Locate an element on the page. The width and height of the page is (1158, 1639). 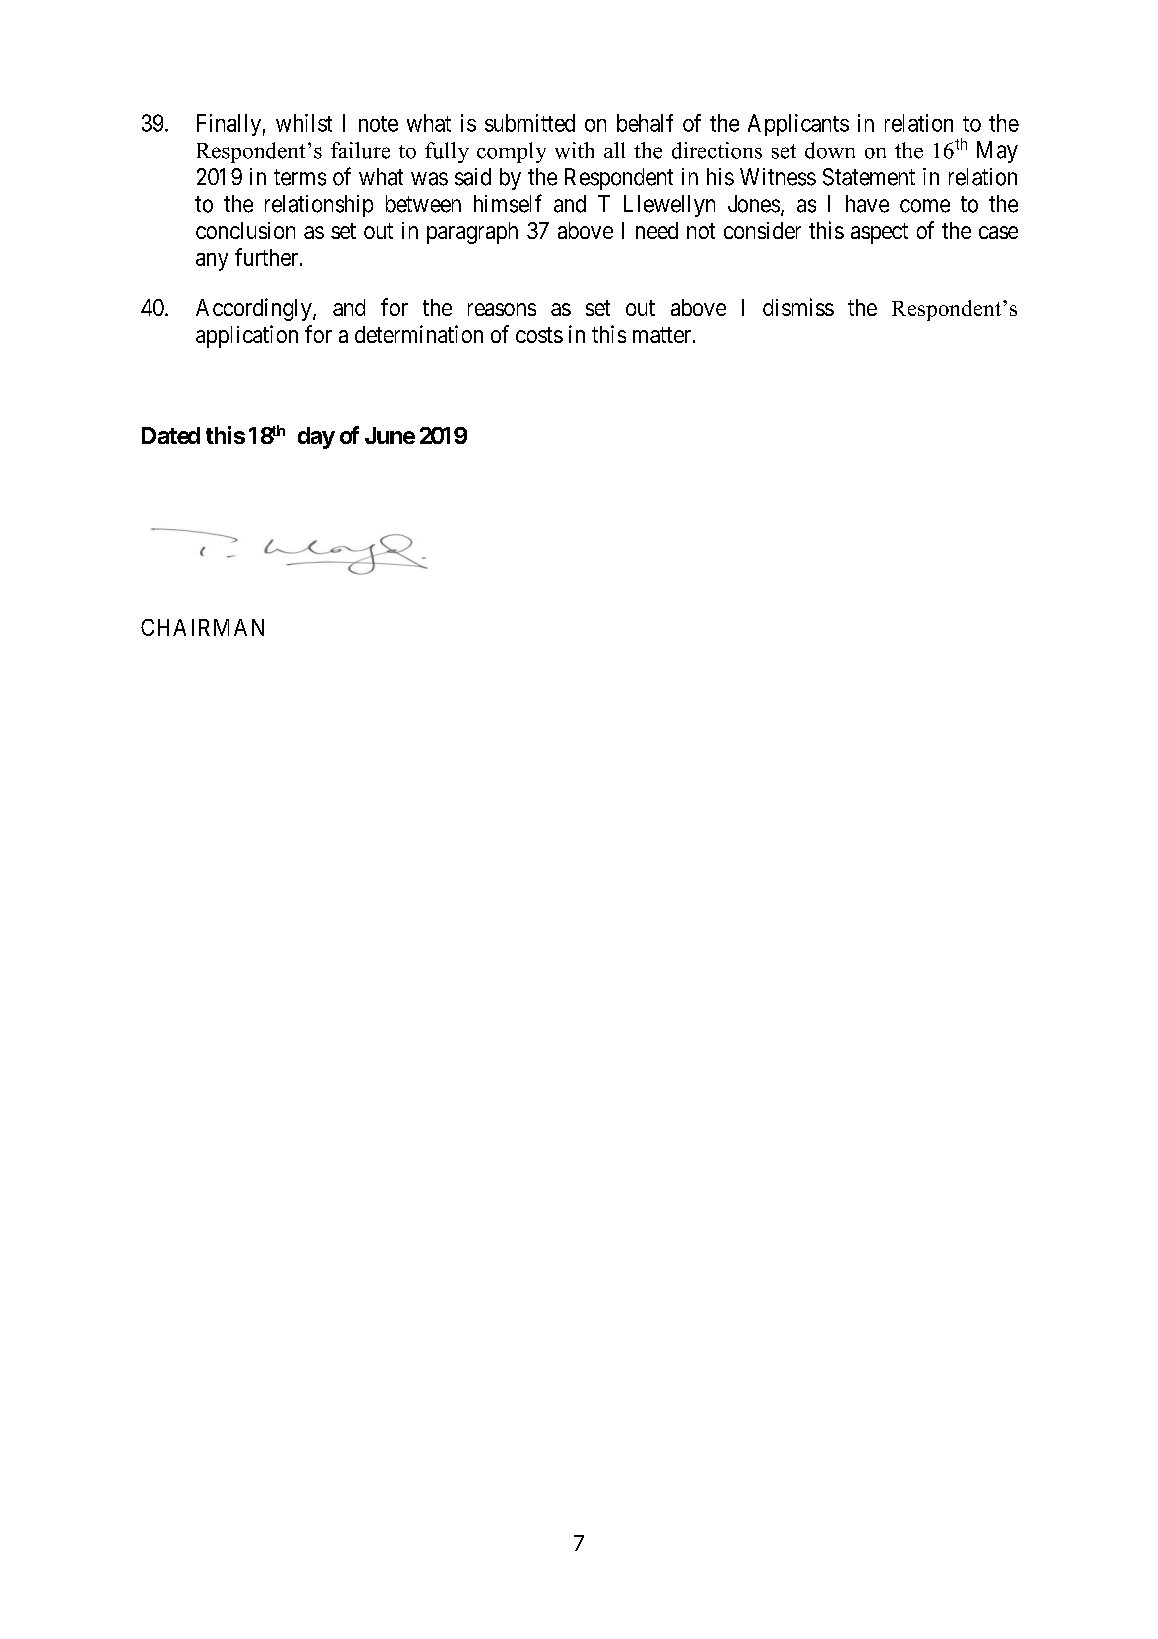
with is located at coordinates (574, 150).
